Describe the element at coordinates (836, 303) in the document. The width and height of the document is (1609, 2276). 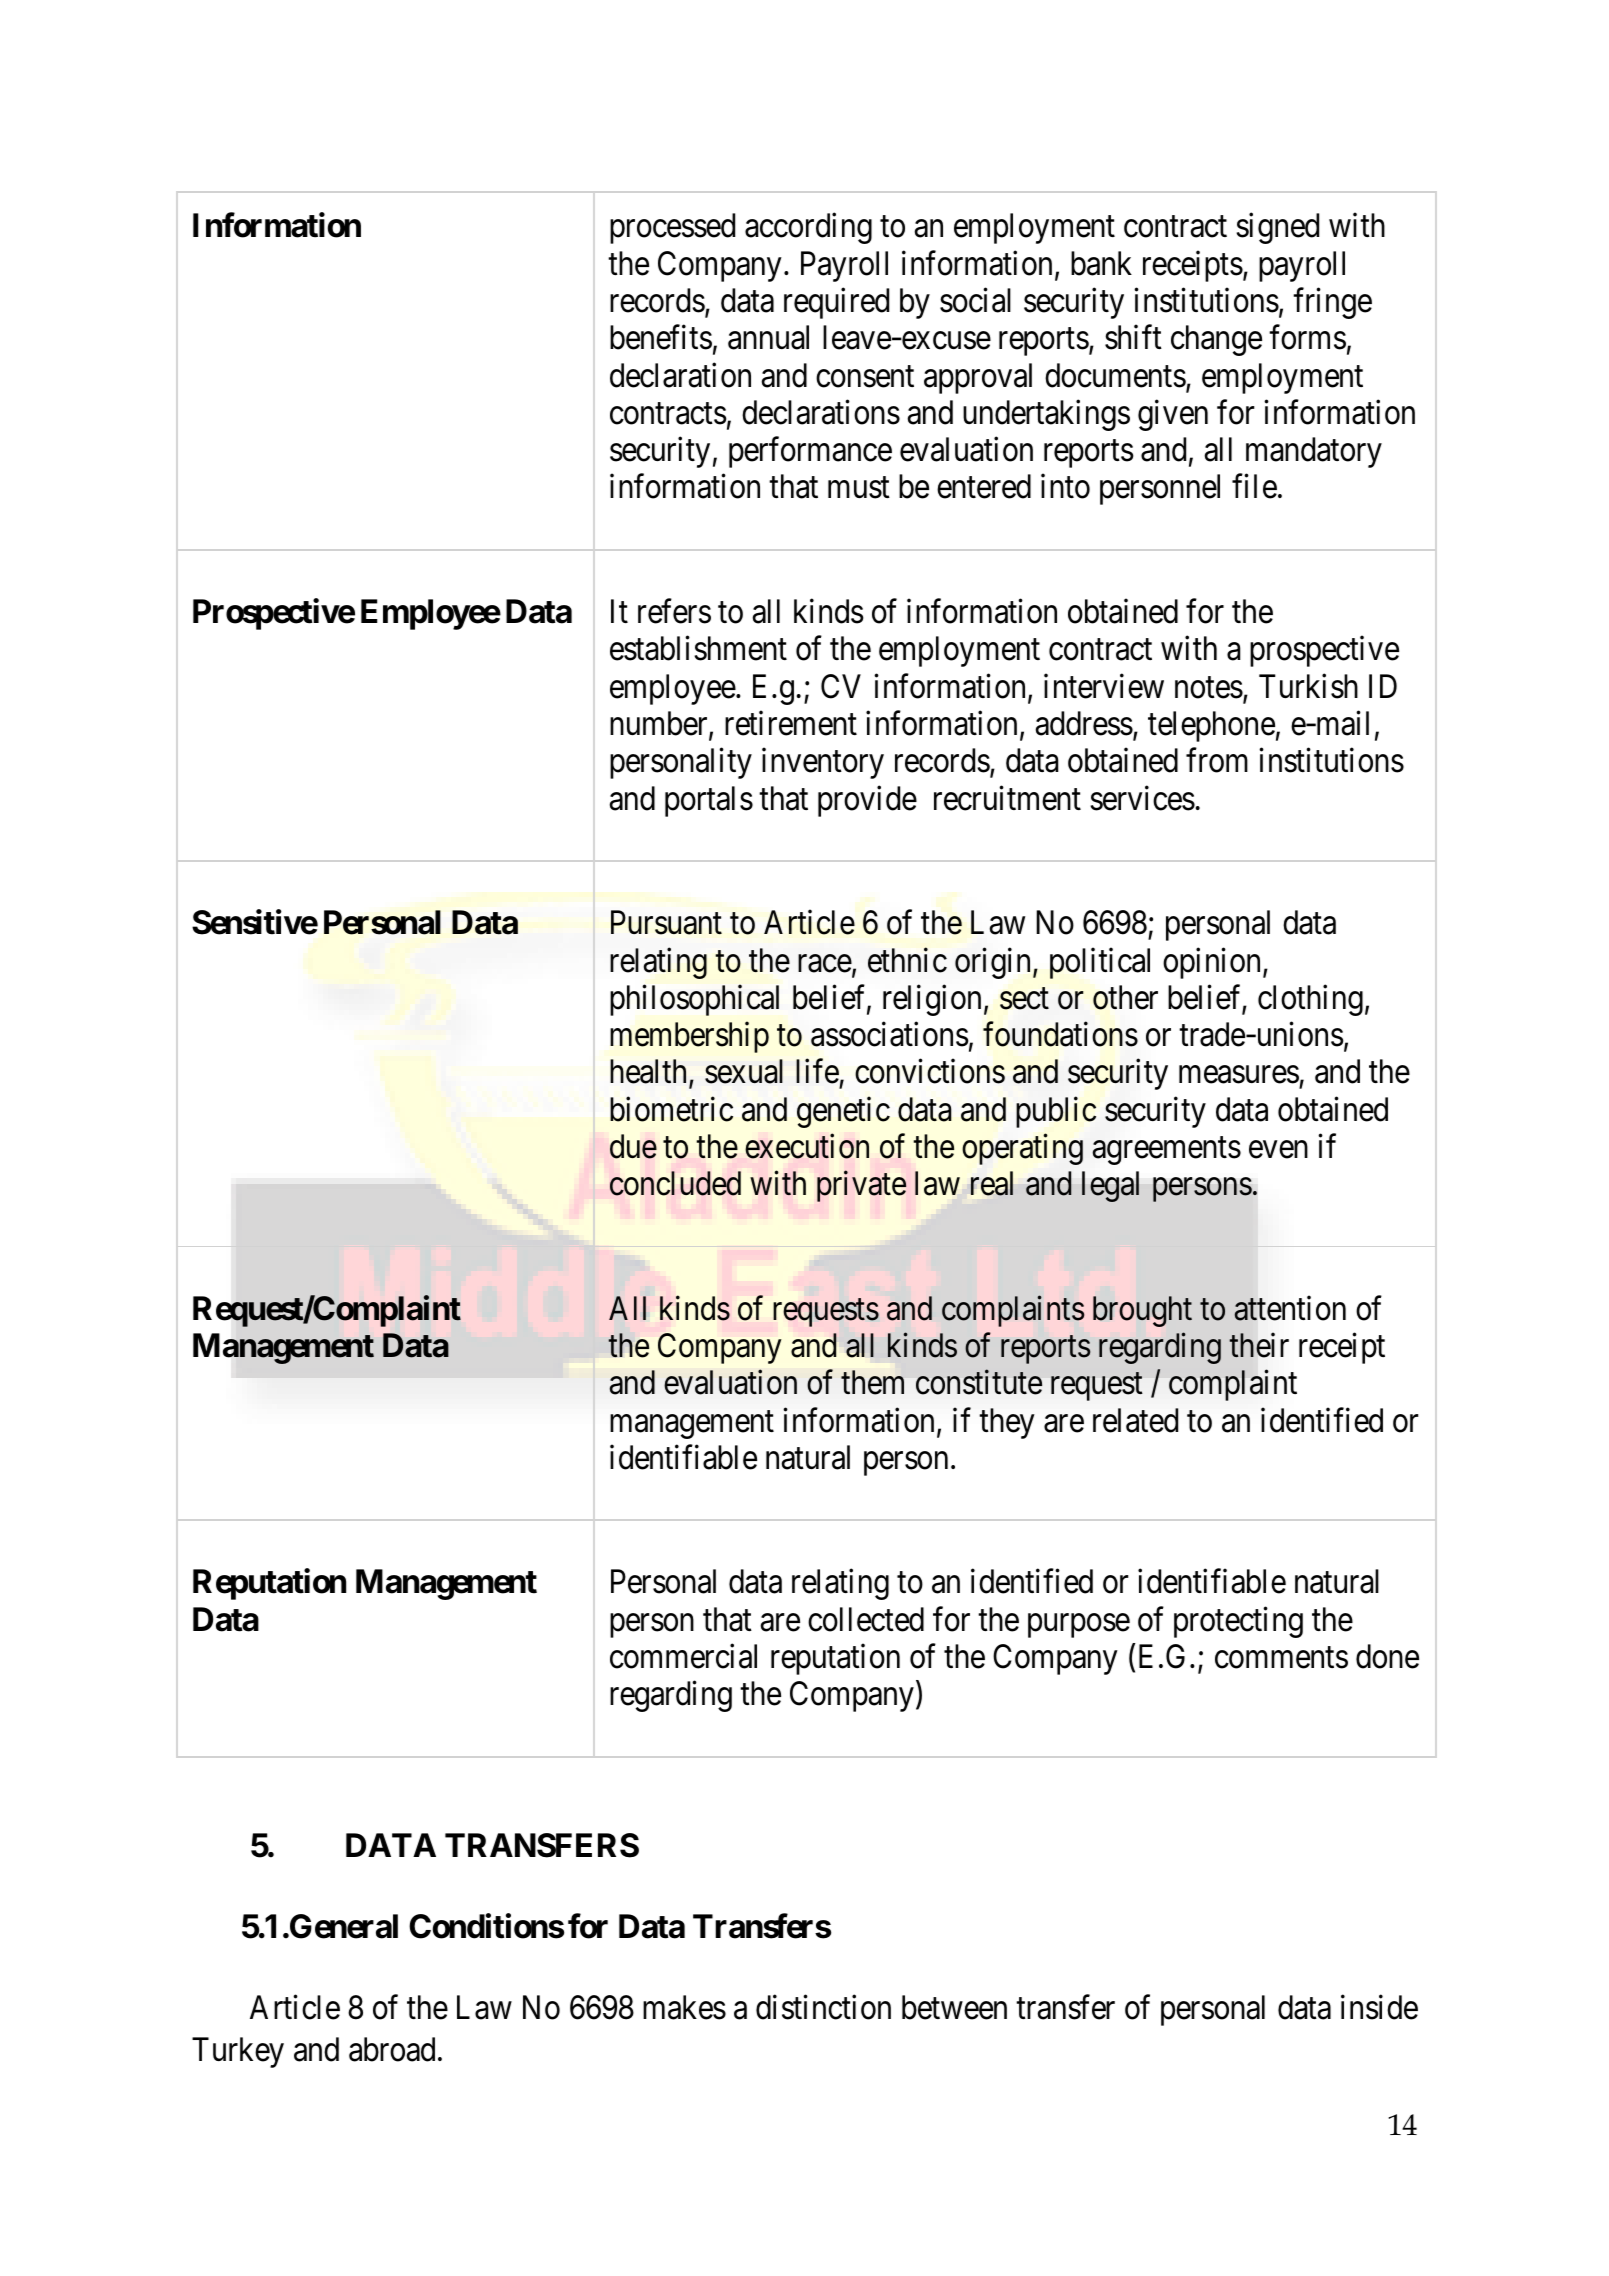
I see `required` at that location.
